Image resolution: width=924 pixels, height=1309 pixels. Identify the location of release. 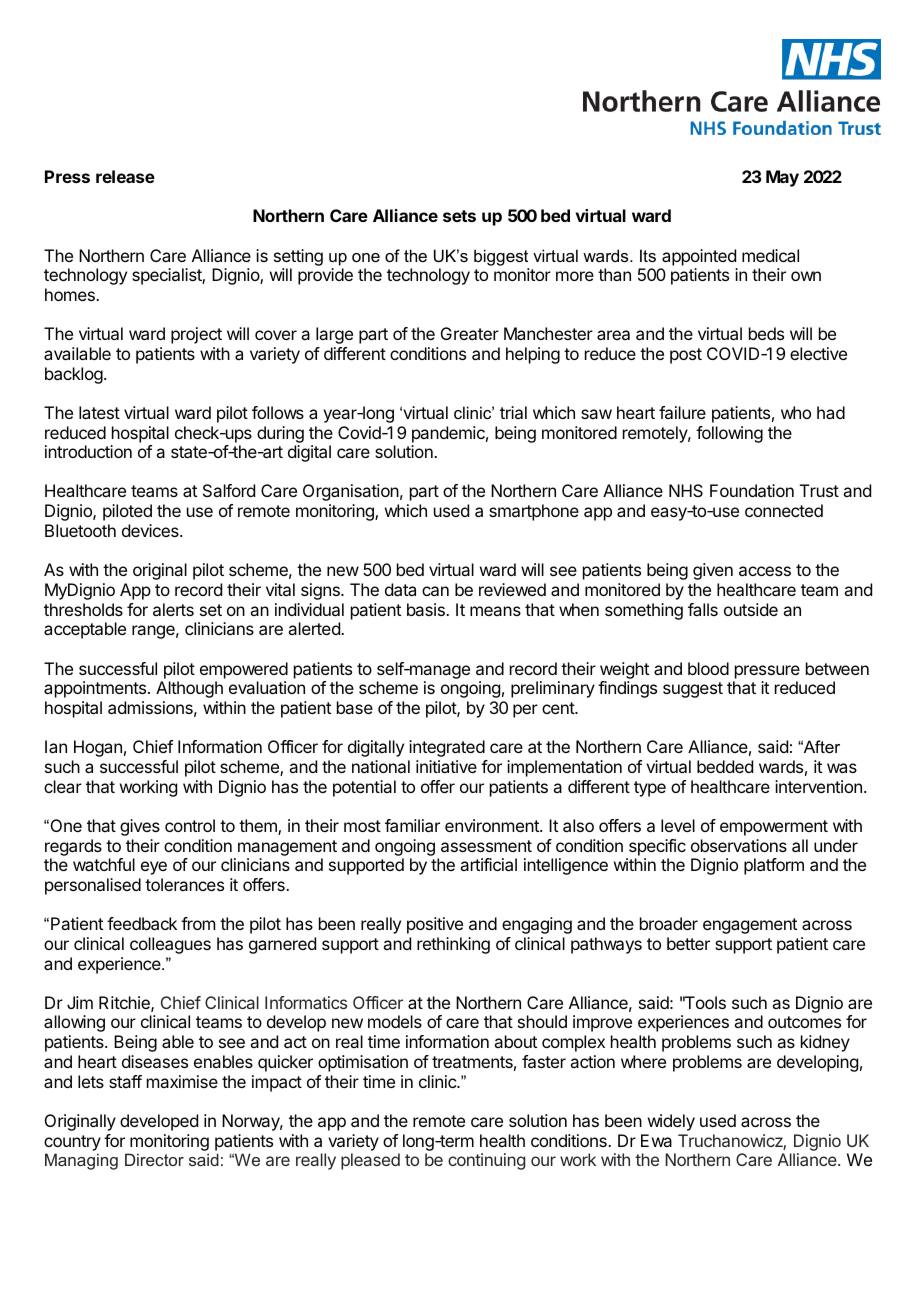
(125, 176).
